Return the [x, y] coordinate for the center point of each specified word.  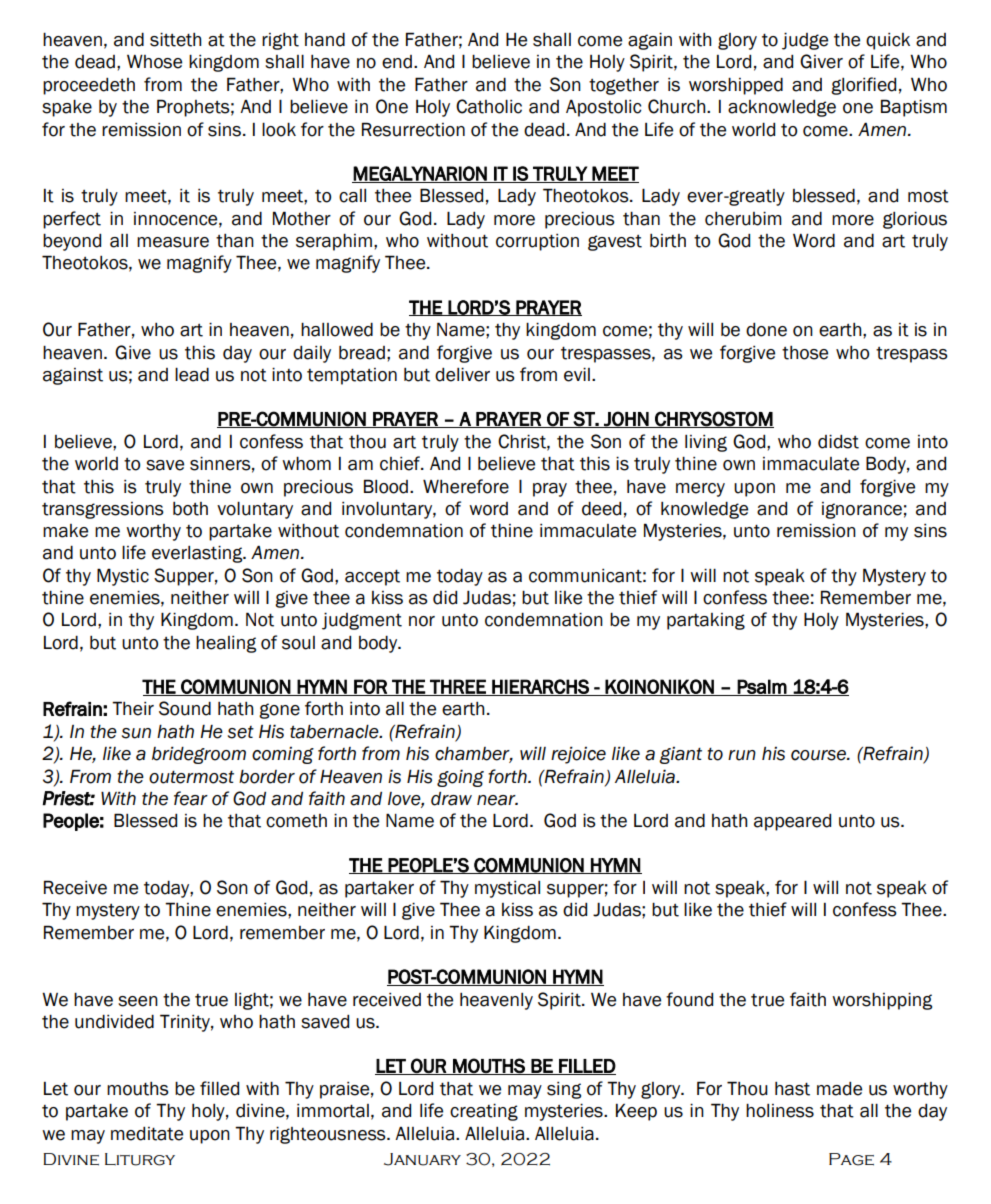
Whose [154, 62]
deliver [462, 374]
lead [192, 375]
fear [191, 798]
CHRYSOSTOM [713, 419]
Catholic [489, 106]
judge [805, 41]
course [819, 755]
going [460, 778]
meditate [147, 1134]
